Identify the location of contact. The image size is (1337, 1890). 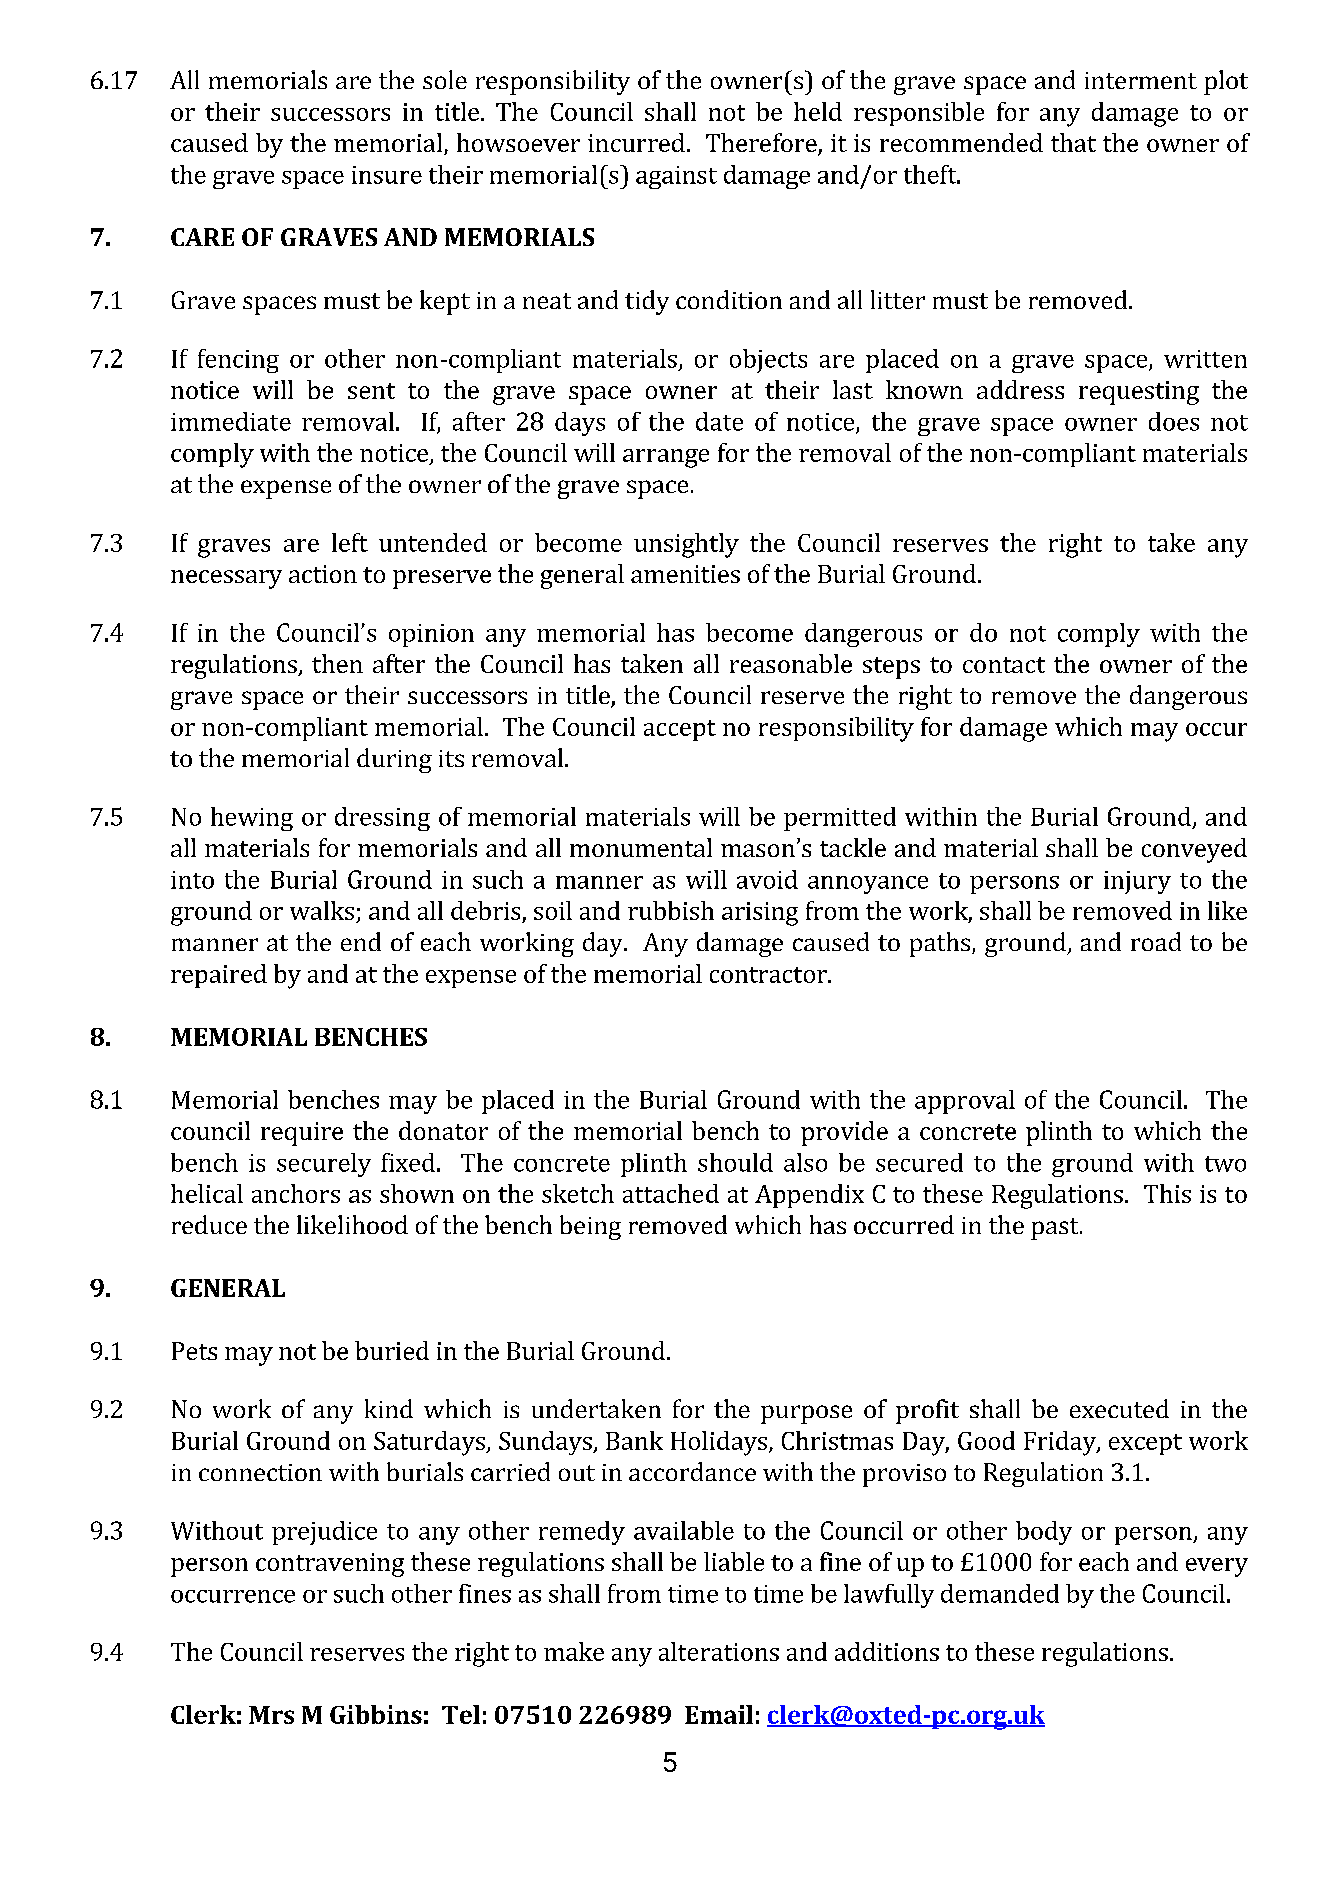
(1004, 665).
